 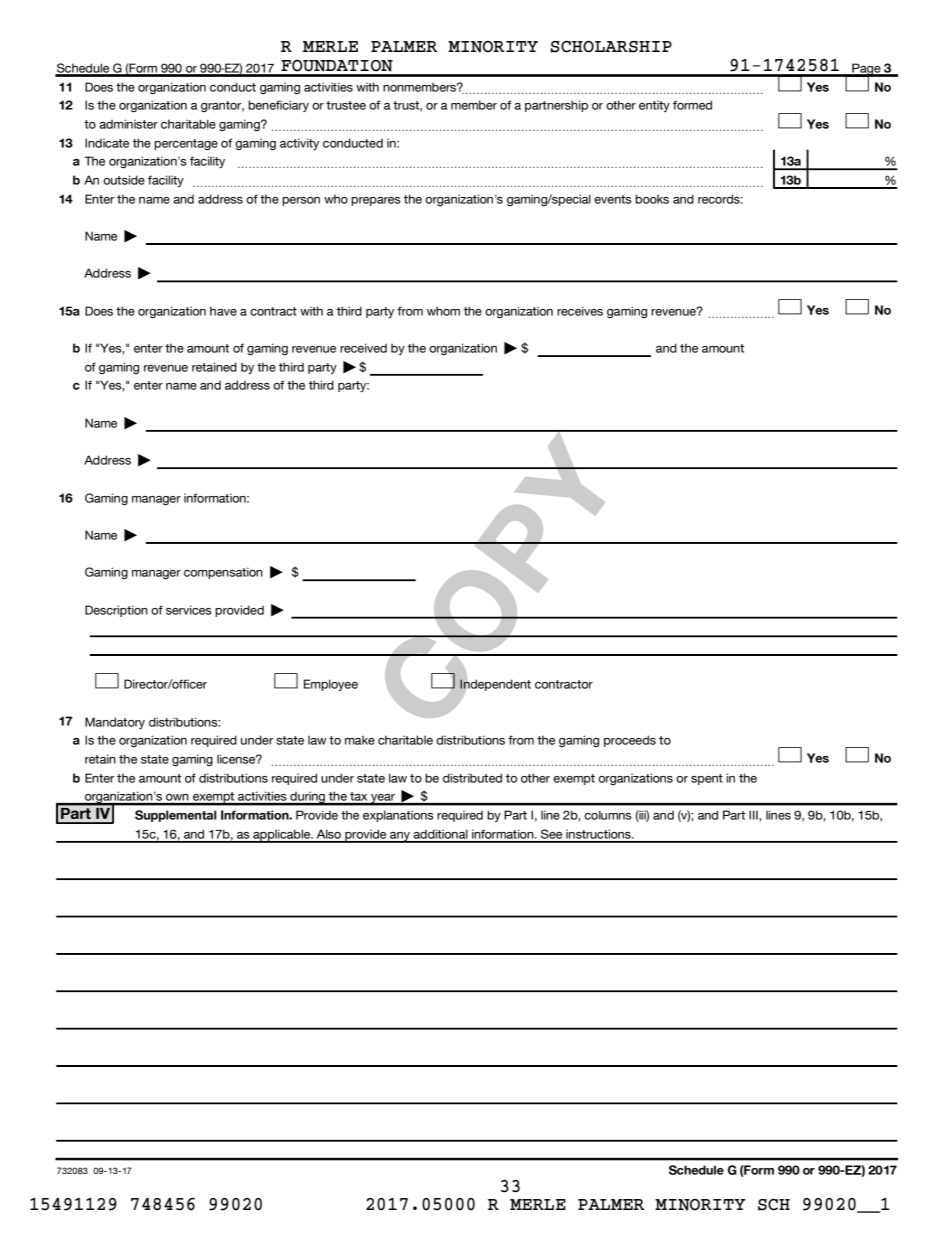 I want to click on beneficiary, so click(x=278, y=106).
